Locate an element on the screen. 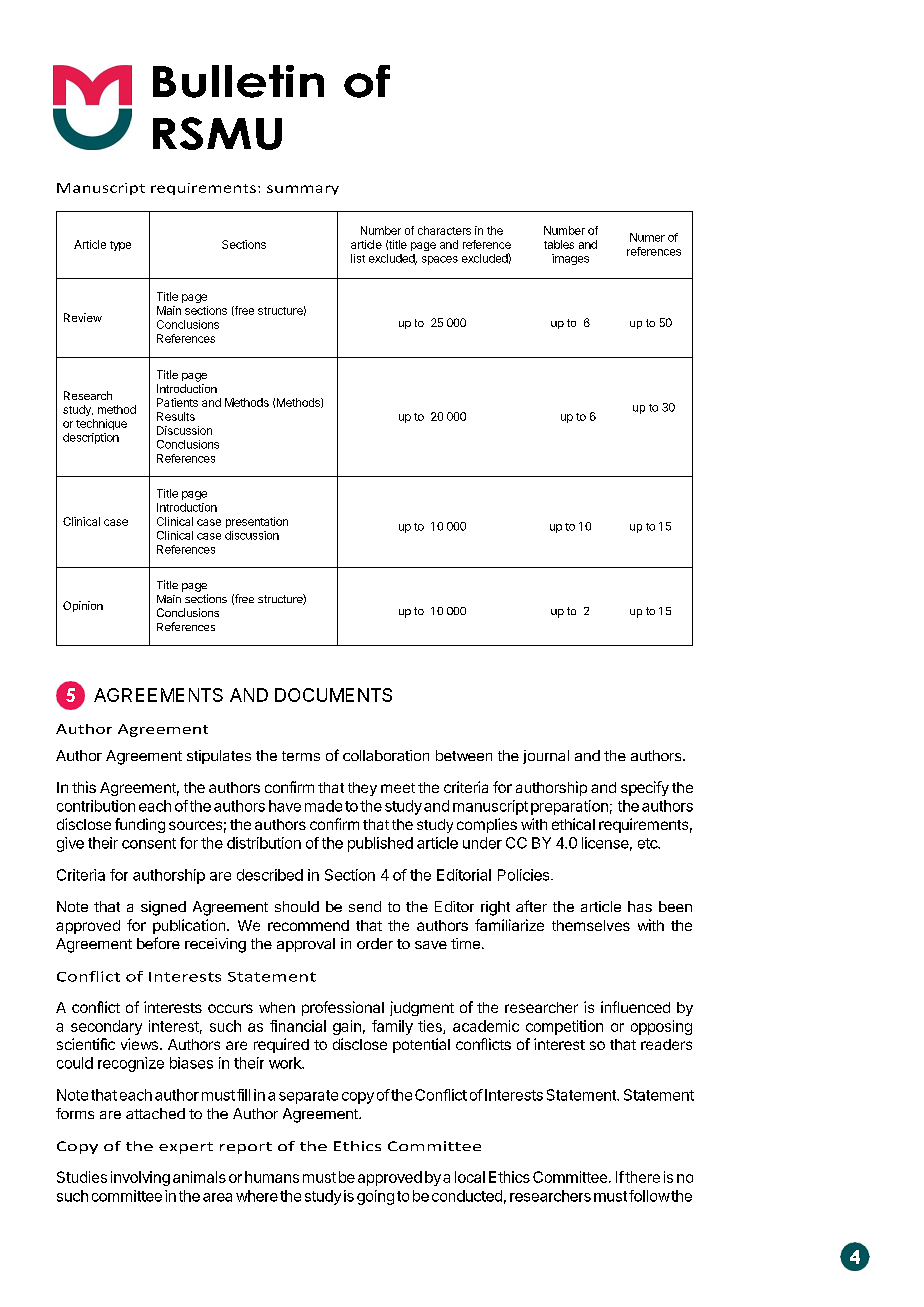 The width and height of the screenshot is (924, 1307). journal is located at coordinates (546, 757).
